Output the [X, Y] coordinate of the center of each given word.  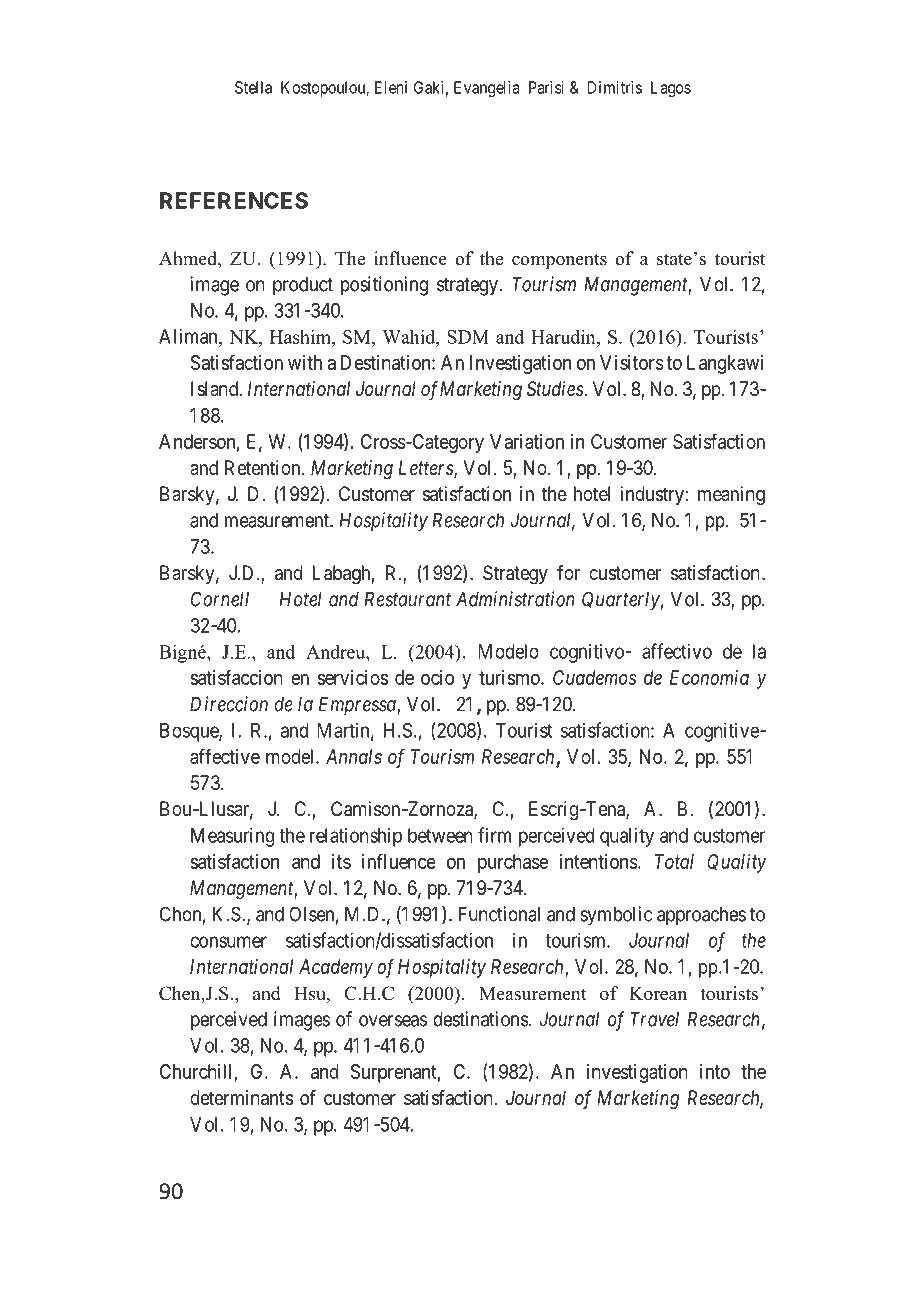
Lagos [671, 89]
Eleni [391, 87]
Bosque [190, 732]
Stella [253, 87]
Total [674, 861]
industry [652, 495]
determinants [241, 1098]
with [305, 362]
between [440, 835]
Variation [527, 441]
